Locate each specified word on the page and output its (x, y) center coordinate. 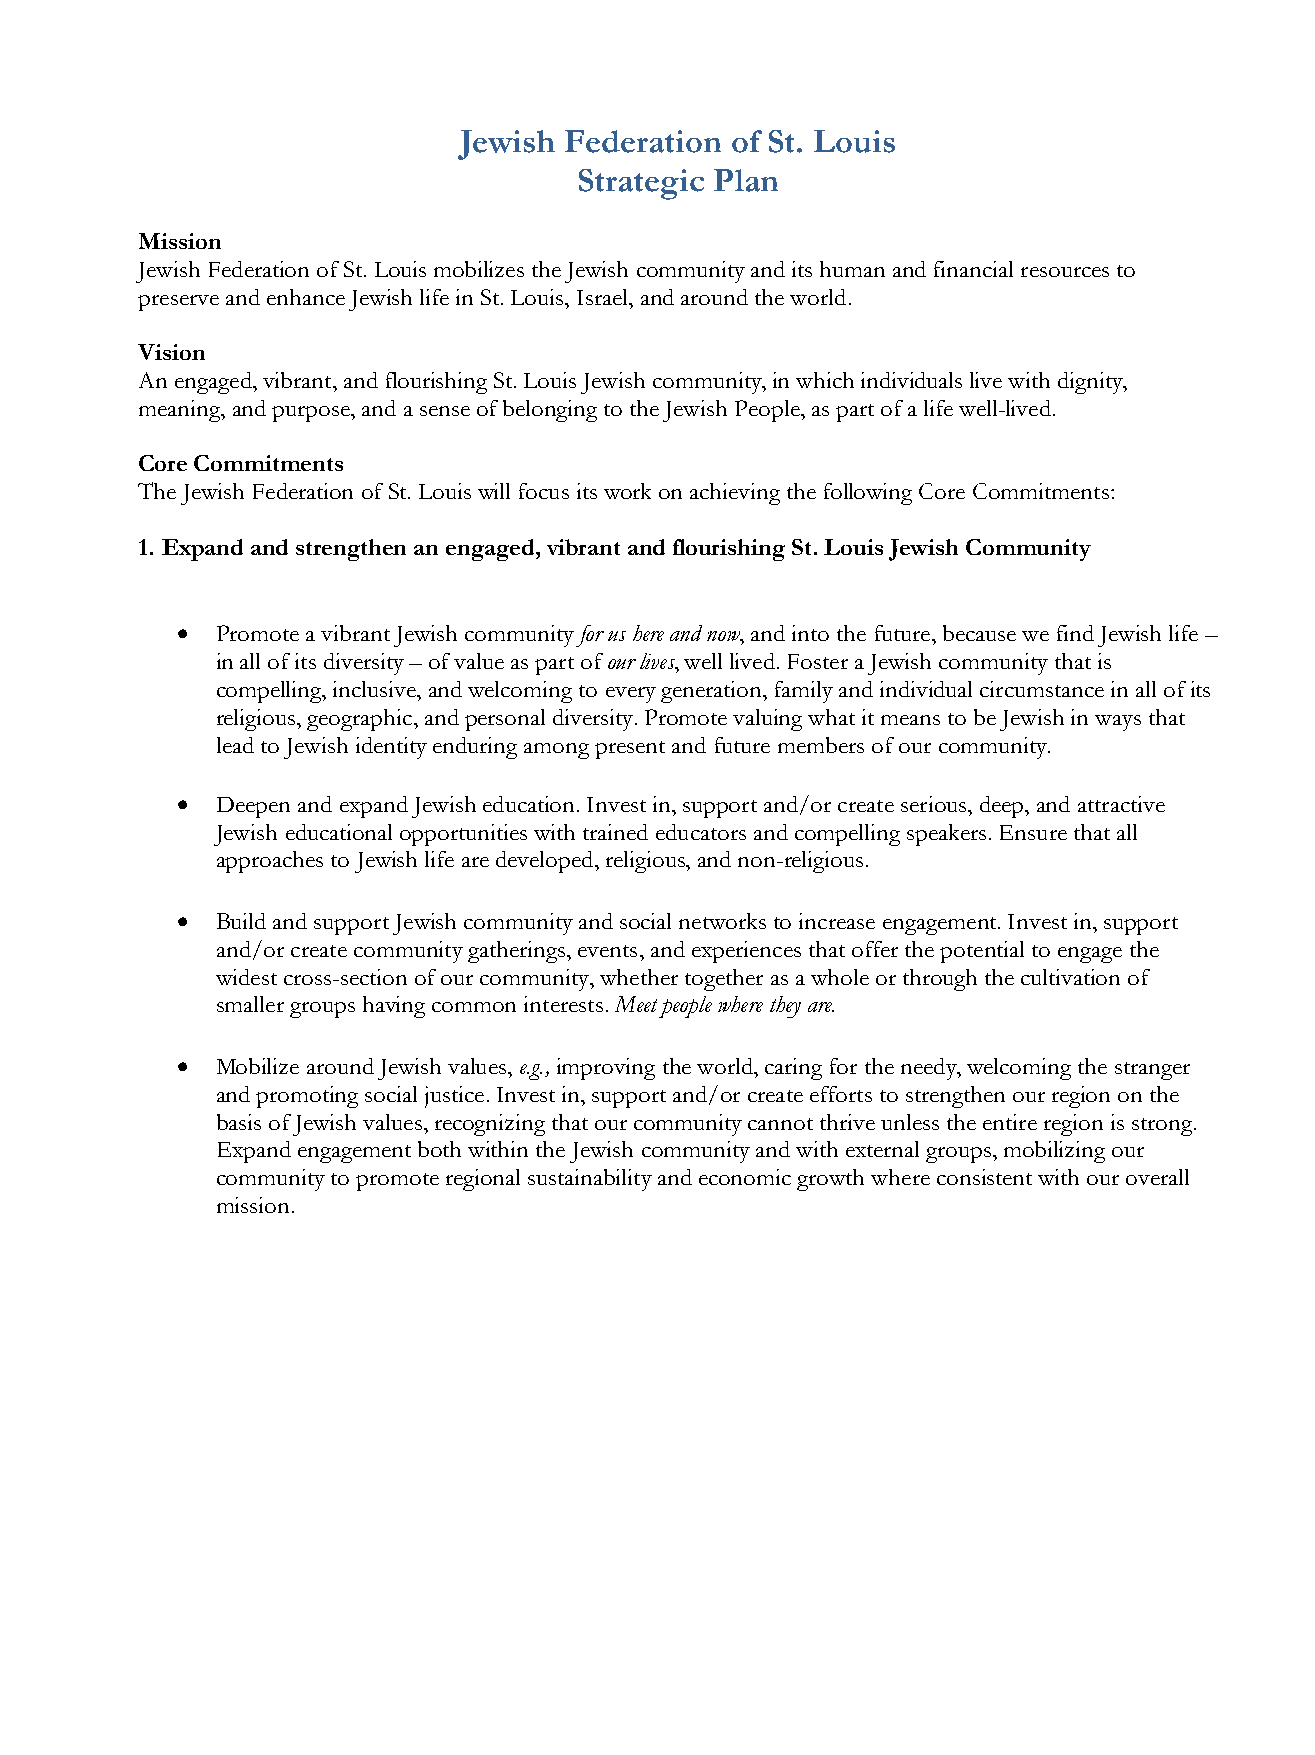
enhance (306, 297)
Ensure (1033, 832)
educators (701, 832)
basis (239, 1122)
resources (1065, 272)
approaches (270, 862)
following (868, 494)
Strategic (641, 184)
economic (745, 1177)
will (494, 491)
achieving (735, 494)
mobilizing (1054, 1152)
